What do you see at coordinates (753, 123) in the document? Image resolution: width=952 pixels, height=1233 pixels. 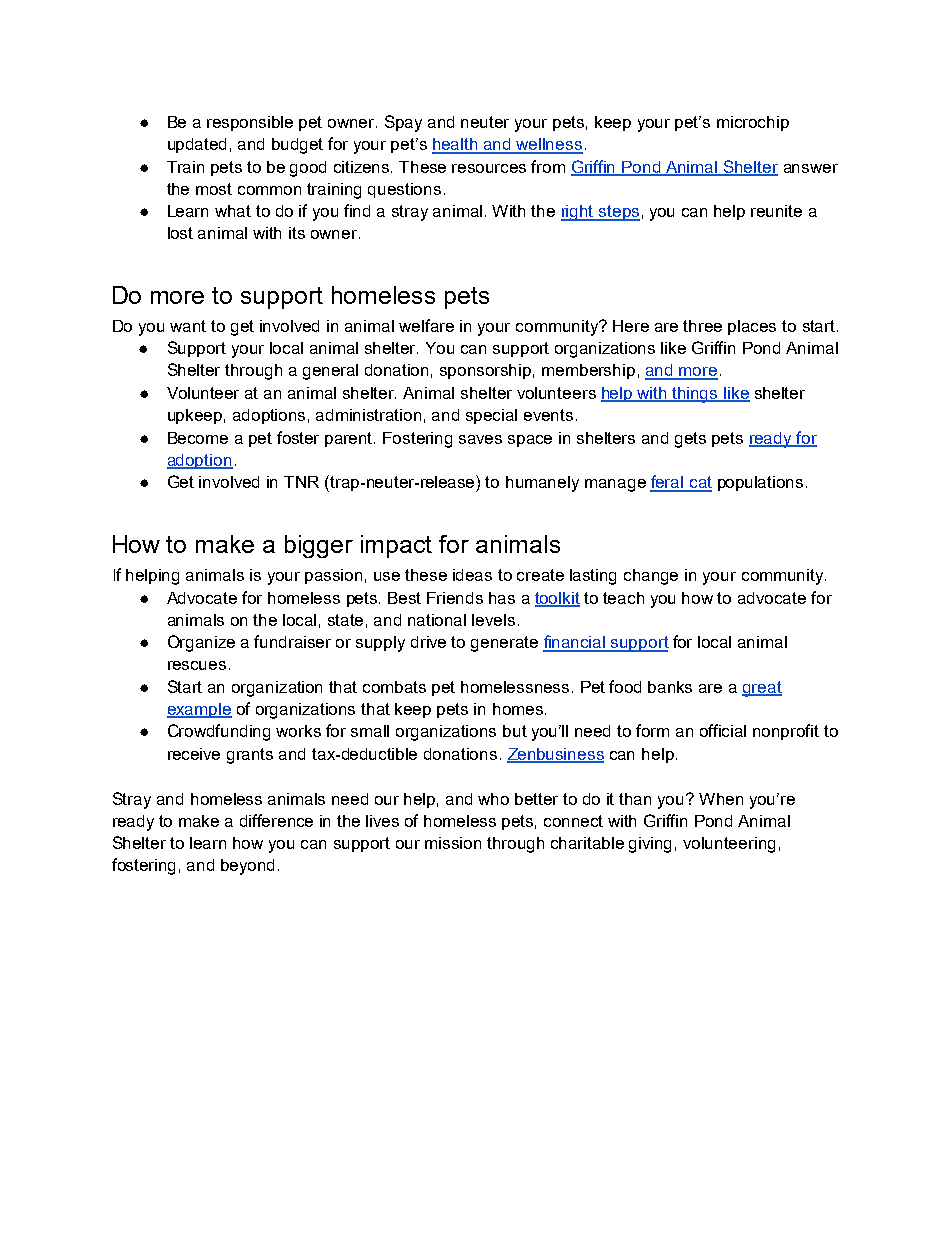 I see `microchip` at bounding box center [753, 123].
